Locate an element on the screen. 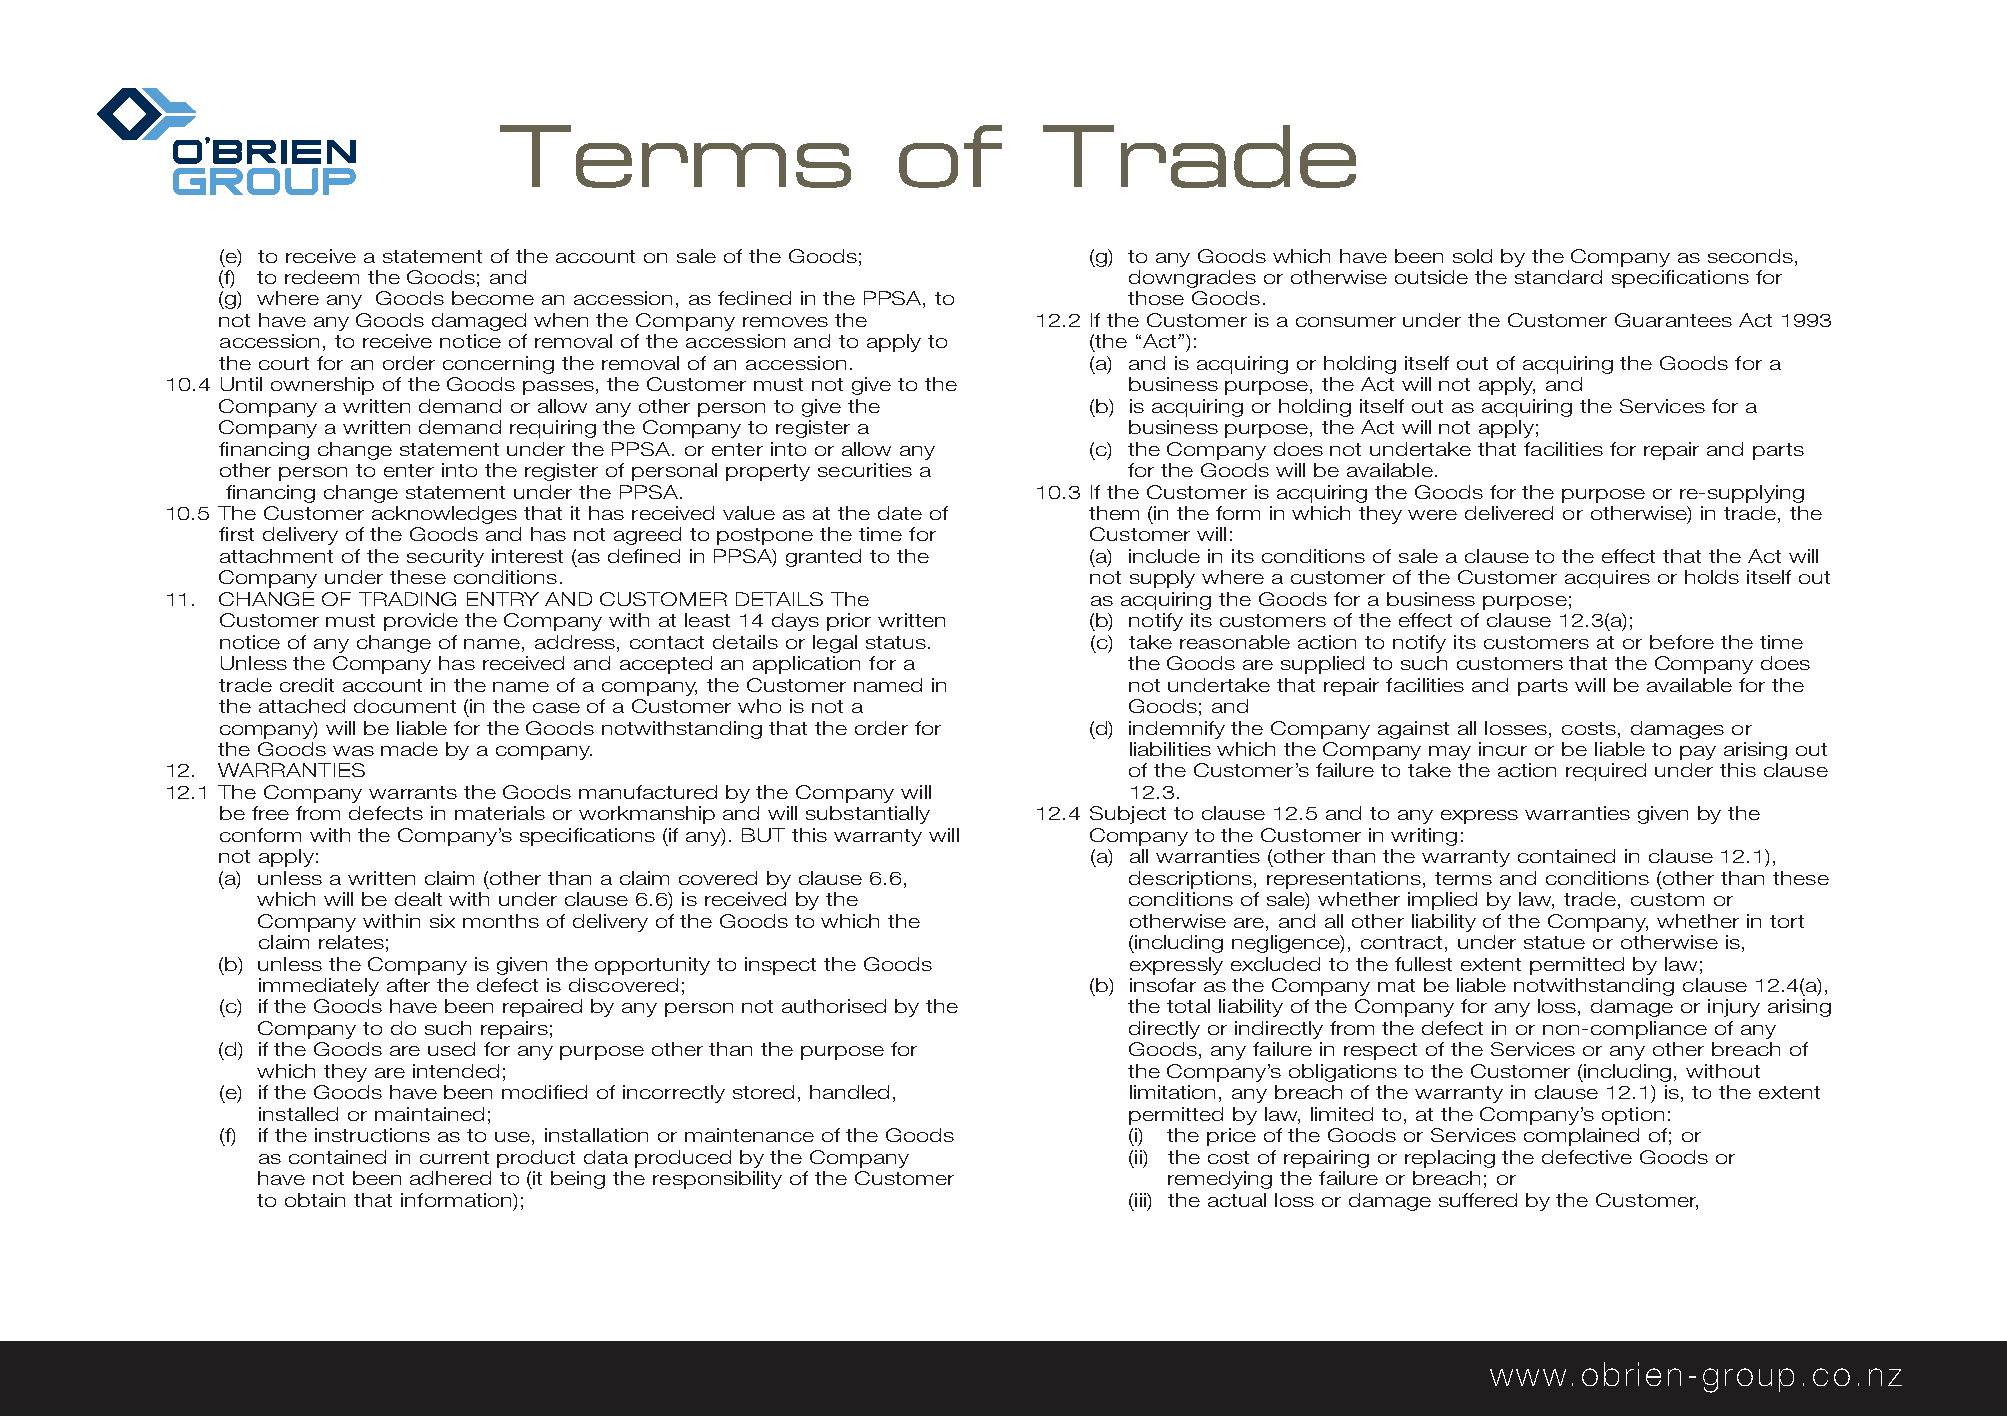 The image size is (2007, 1419). those is located at coordinates (1156, 298).
